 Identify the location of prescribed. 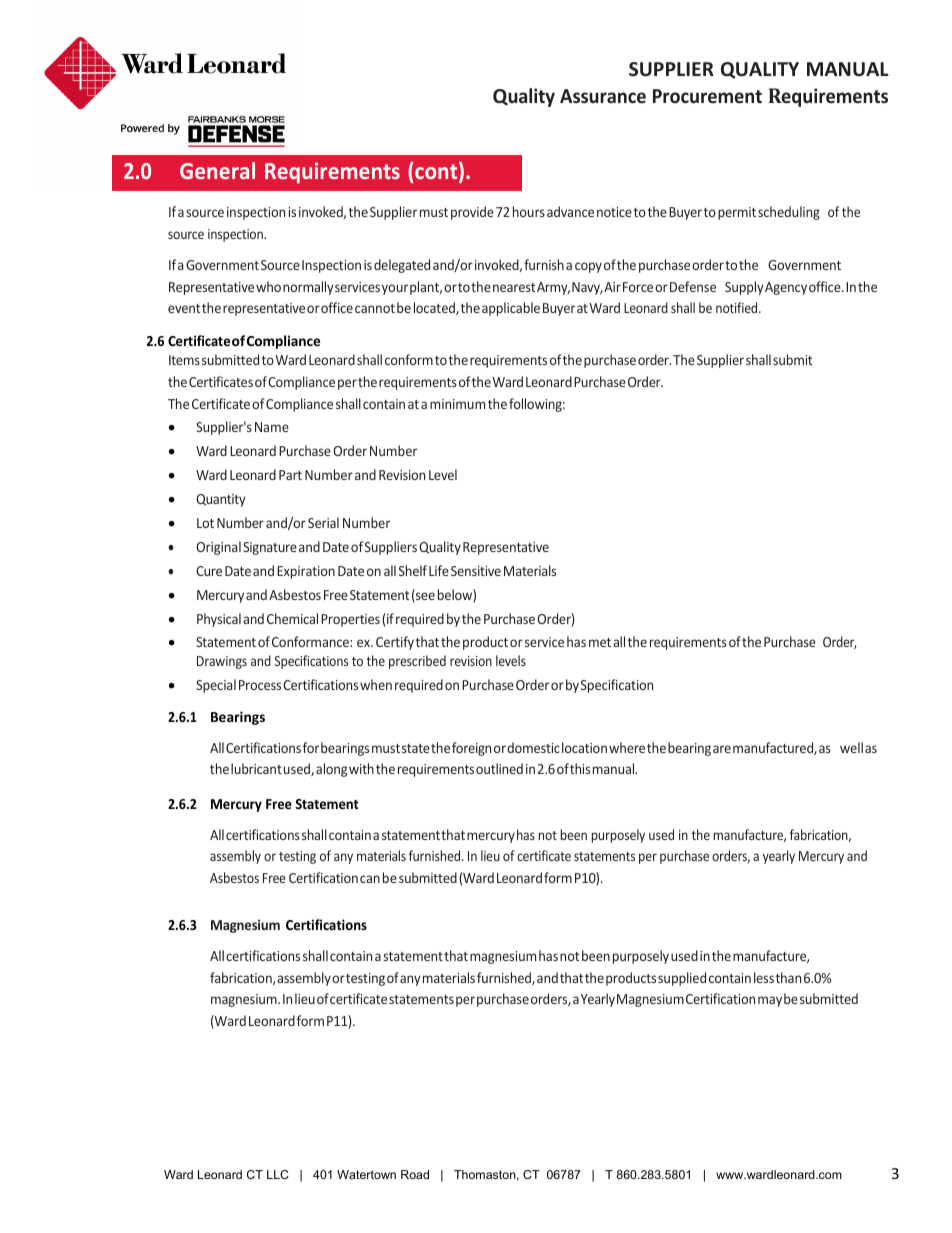
(417, 662).
